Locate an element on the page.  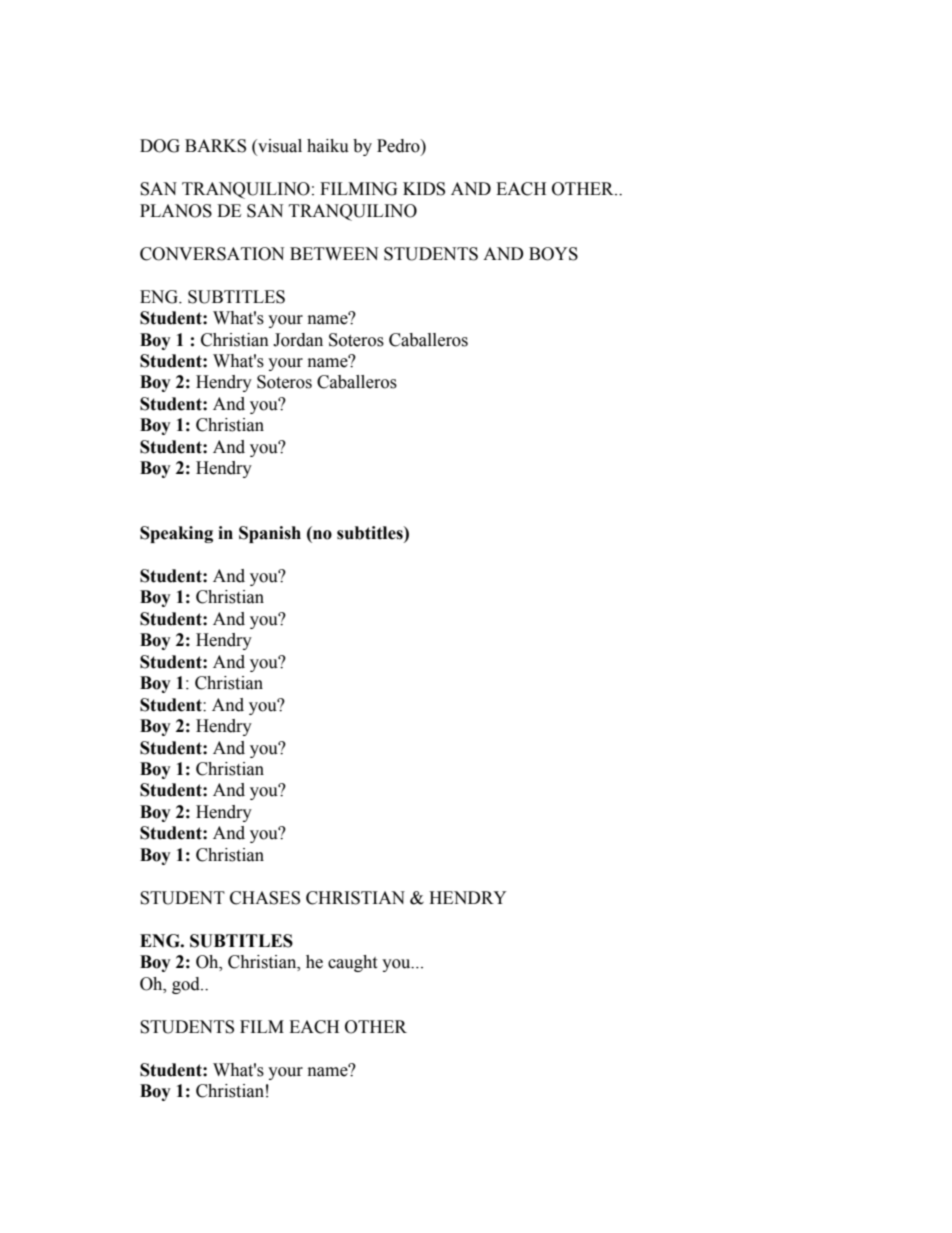
BOYS is located at coordinates (553, 254).
